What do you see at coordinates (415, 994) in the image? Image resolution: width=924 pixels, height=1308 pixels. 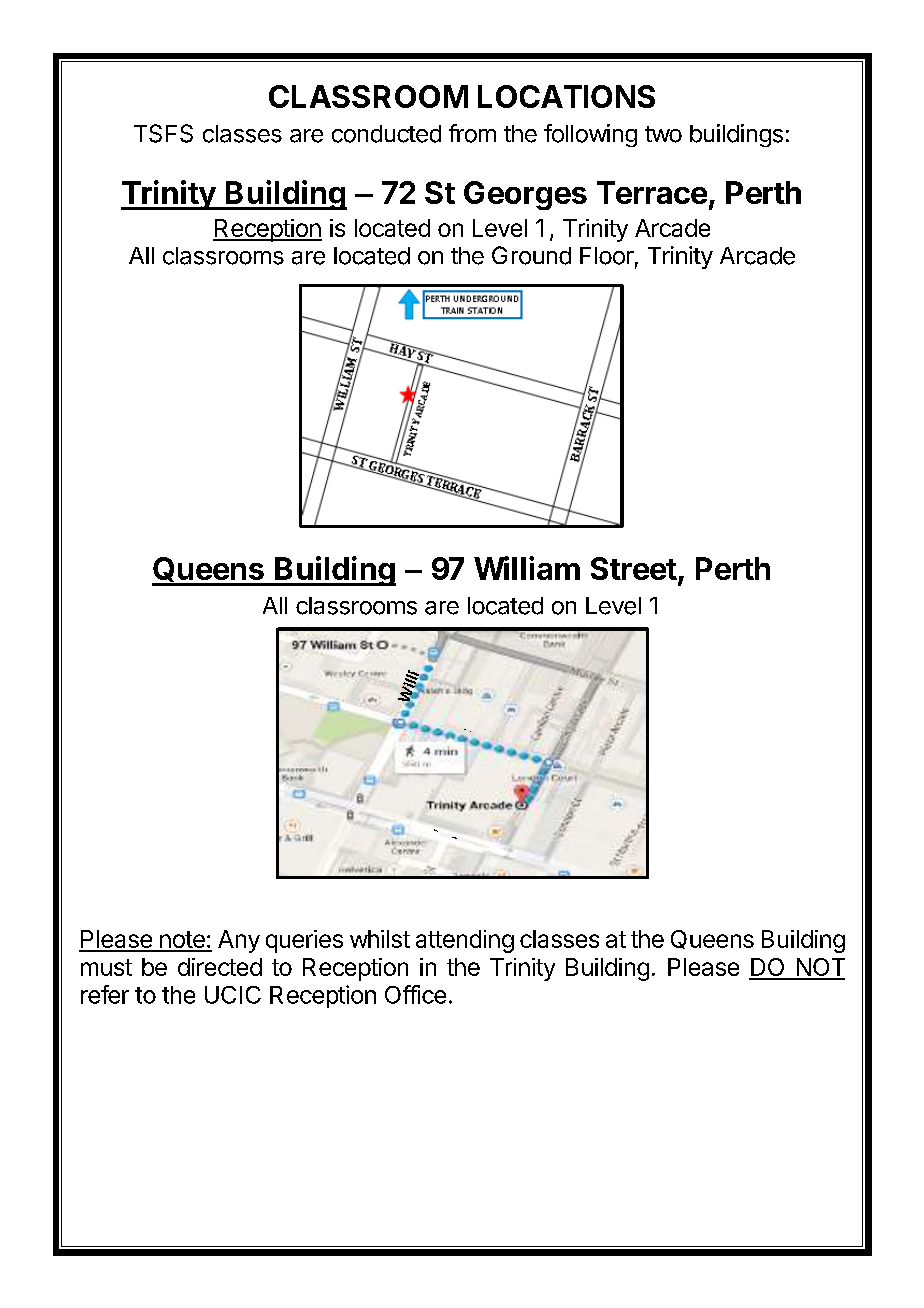 I see `Office` at bounding box center [415, 994].
